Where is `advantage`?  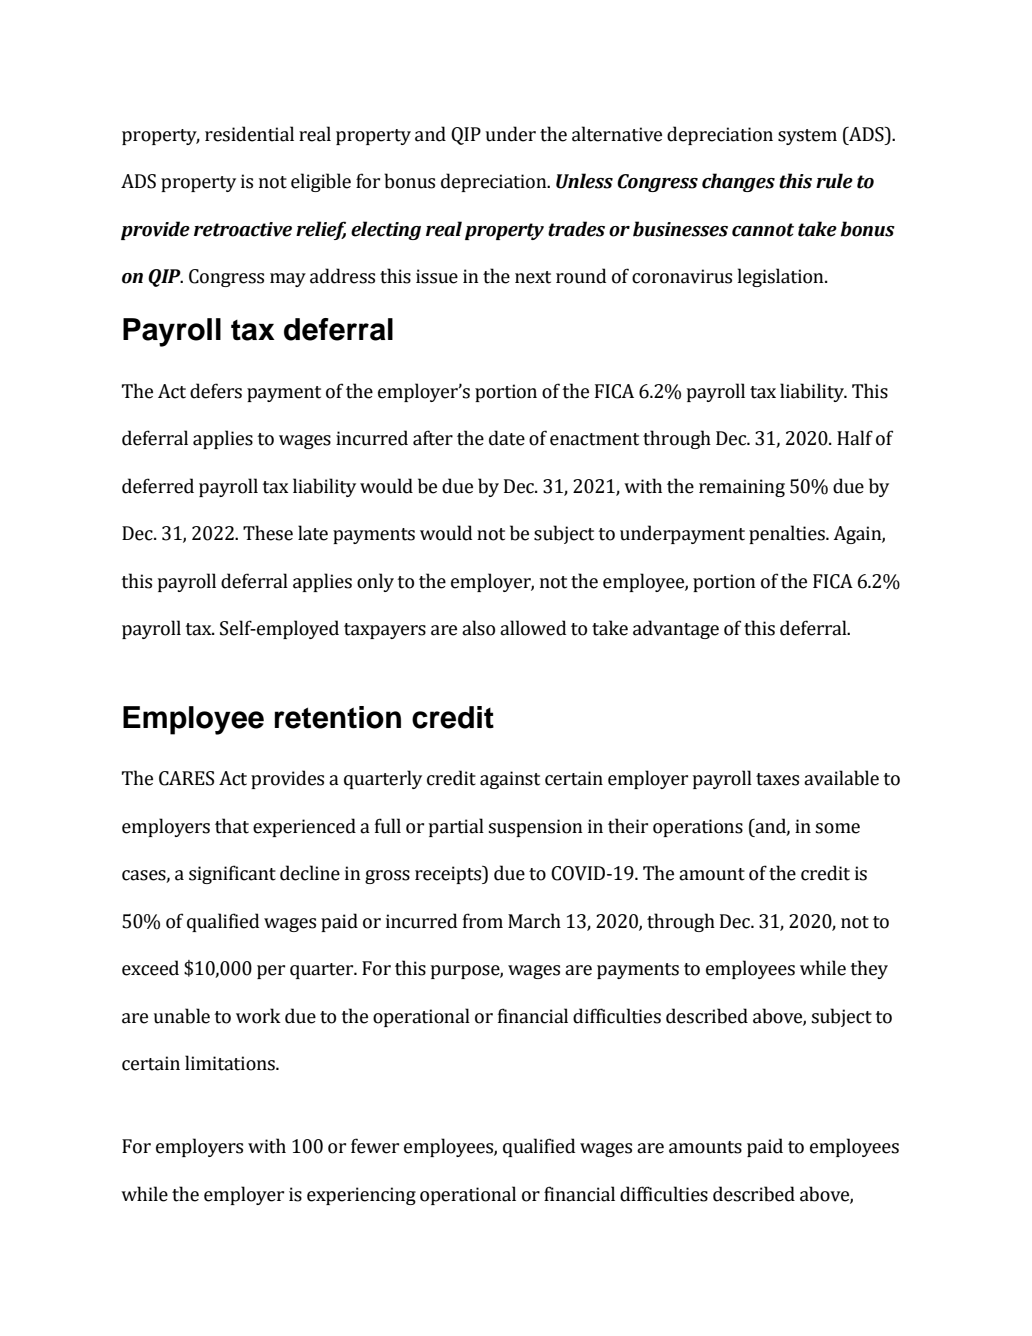
advantage is located at coordinates (676, 629).
